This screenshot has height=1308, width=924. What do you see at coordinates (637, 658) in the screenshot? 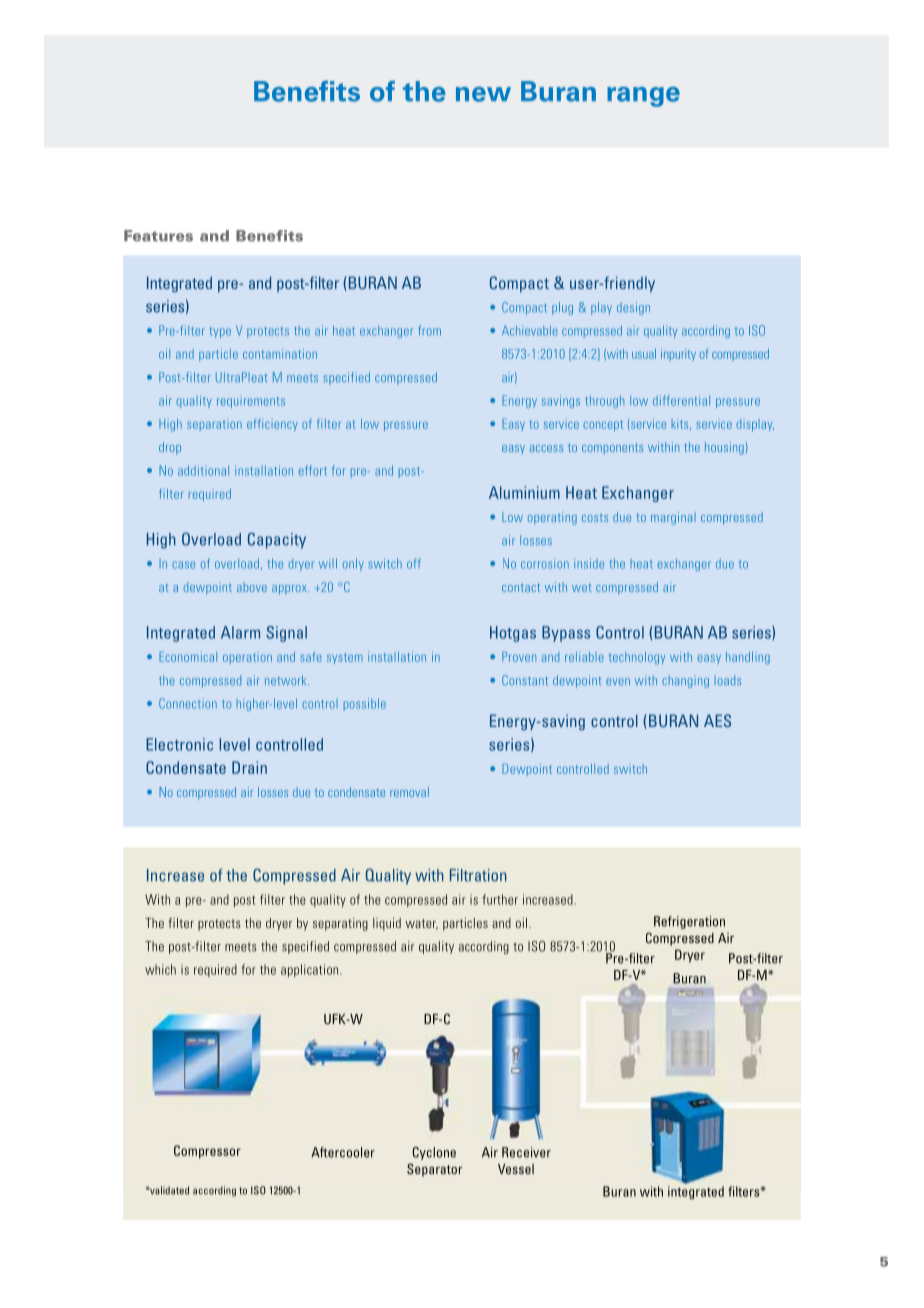
I see `technology` at bounding box center [637, 658].
